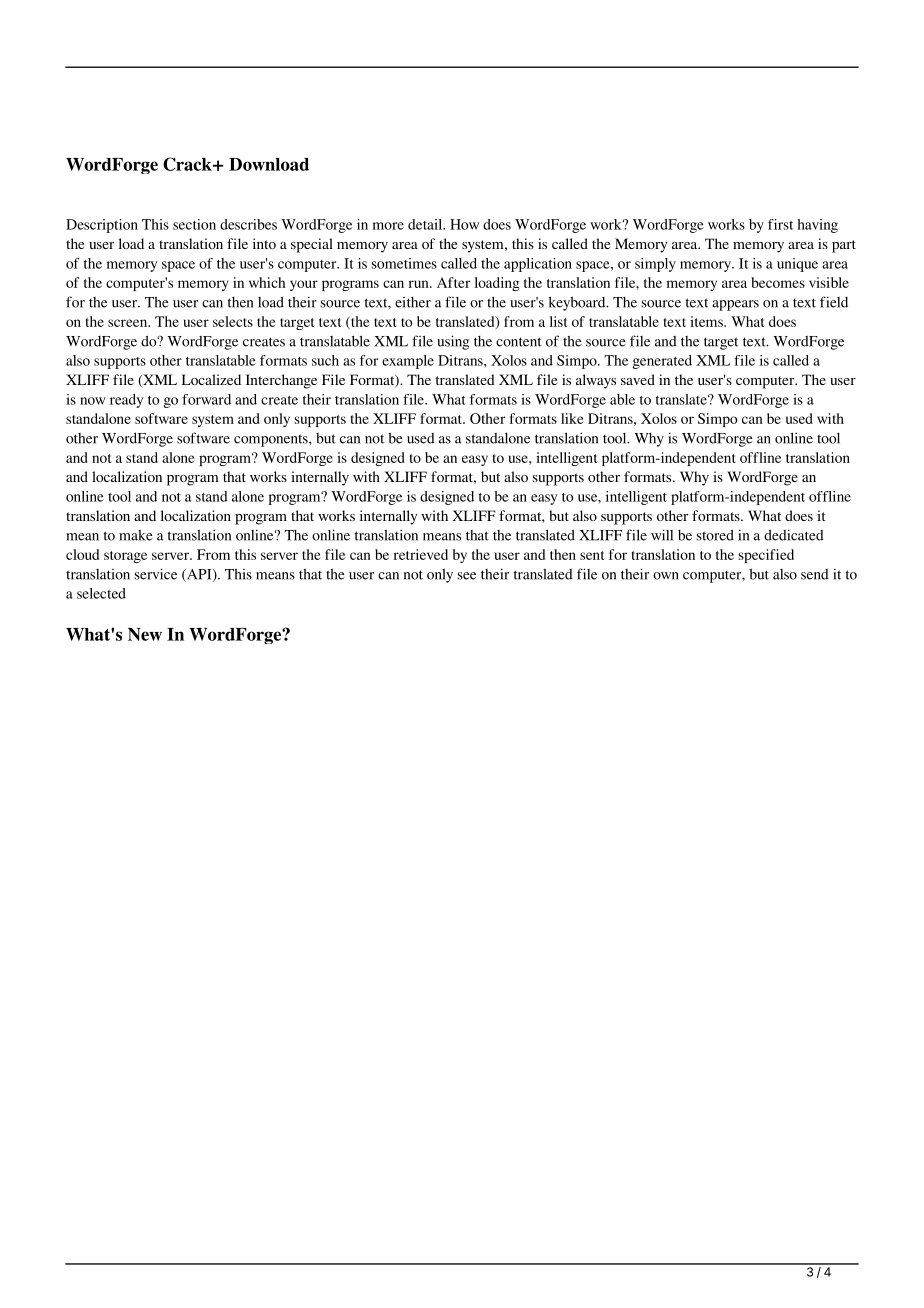 This document has height=1308, width=924. Describe the element at coordinates (233, 321) in the document. I see `selects` at that location.
